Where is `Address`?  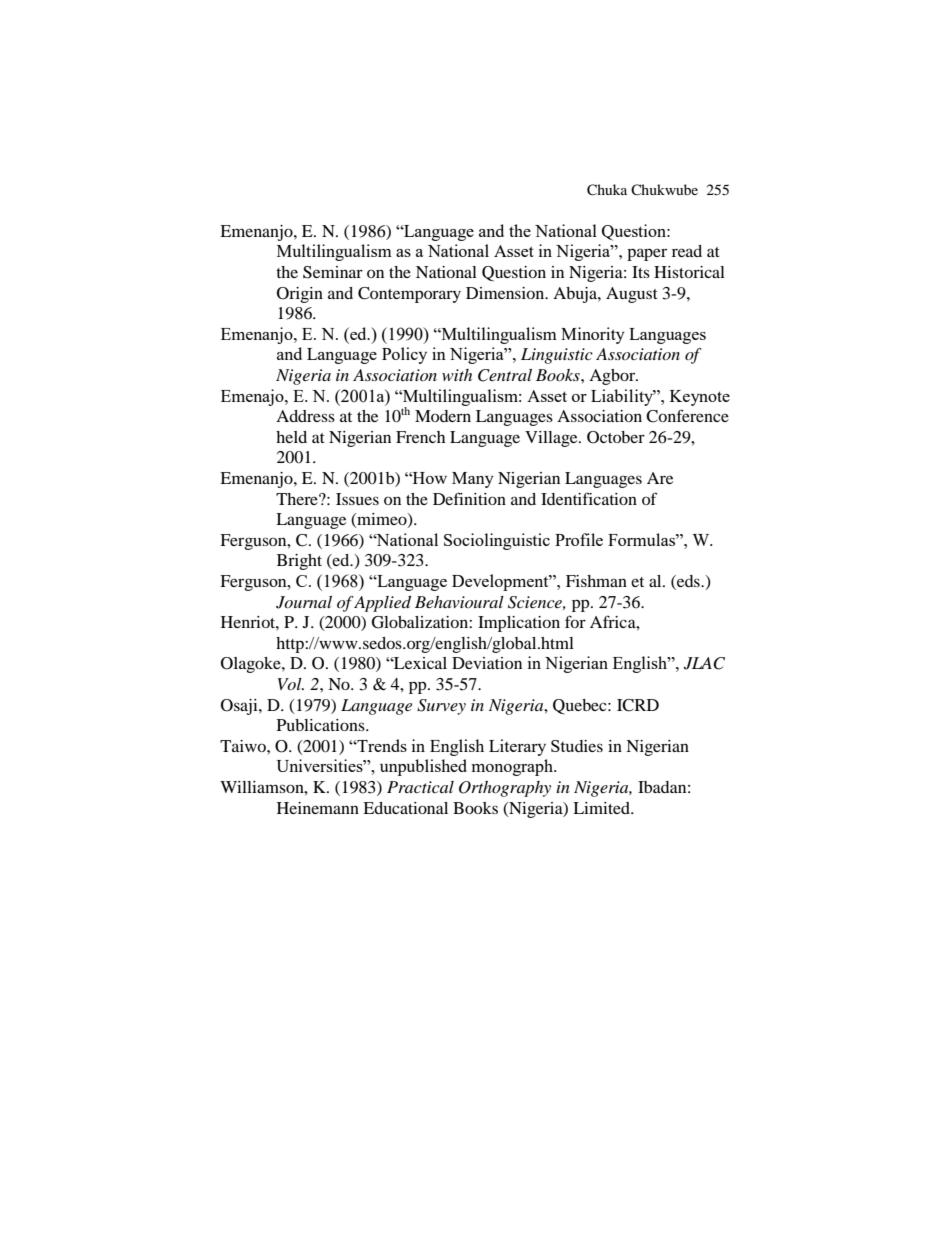 Address is located at coordinates (305, 416).
